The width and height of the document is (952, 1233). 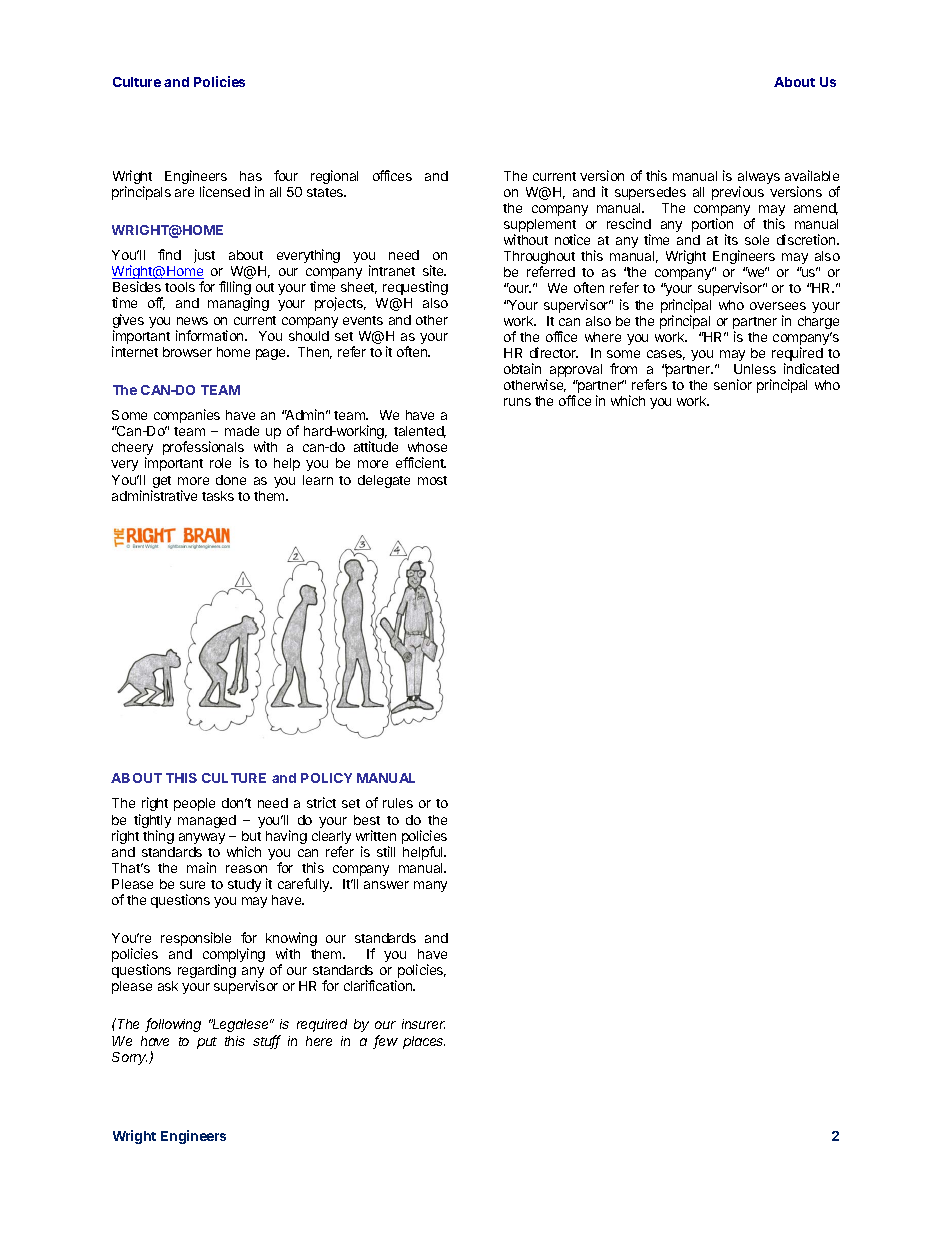 What do you see at coordinates (225, 191) in the document?
I see `licensed` at bounding box center [225, 191].
